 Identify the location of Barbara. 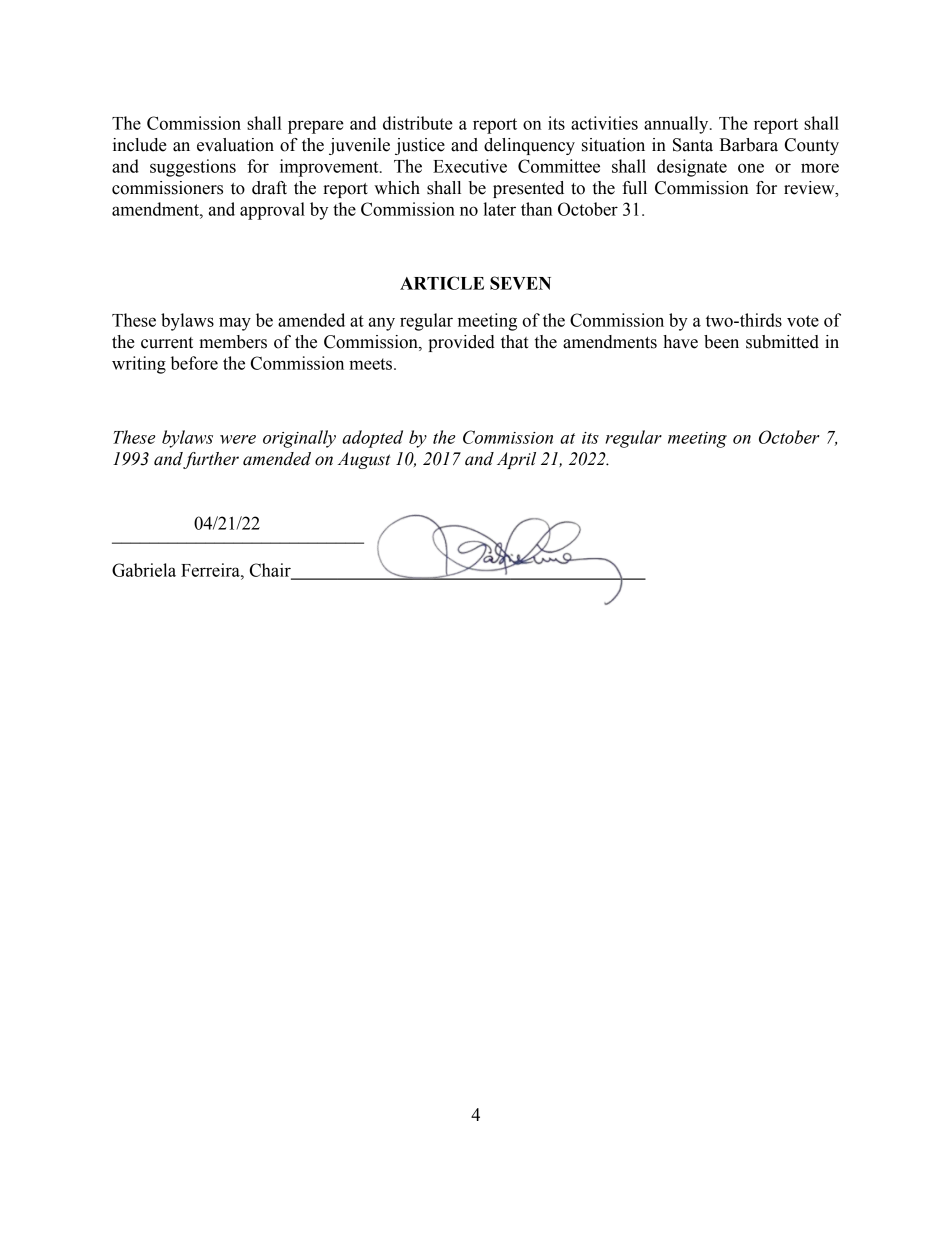
(749, 145).
